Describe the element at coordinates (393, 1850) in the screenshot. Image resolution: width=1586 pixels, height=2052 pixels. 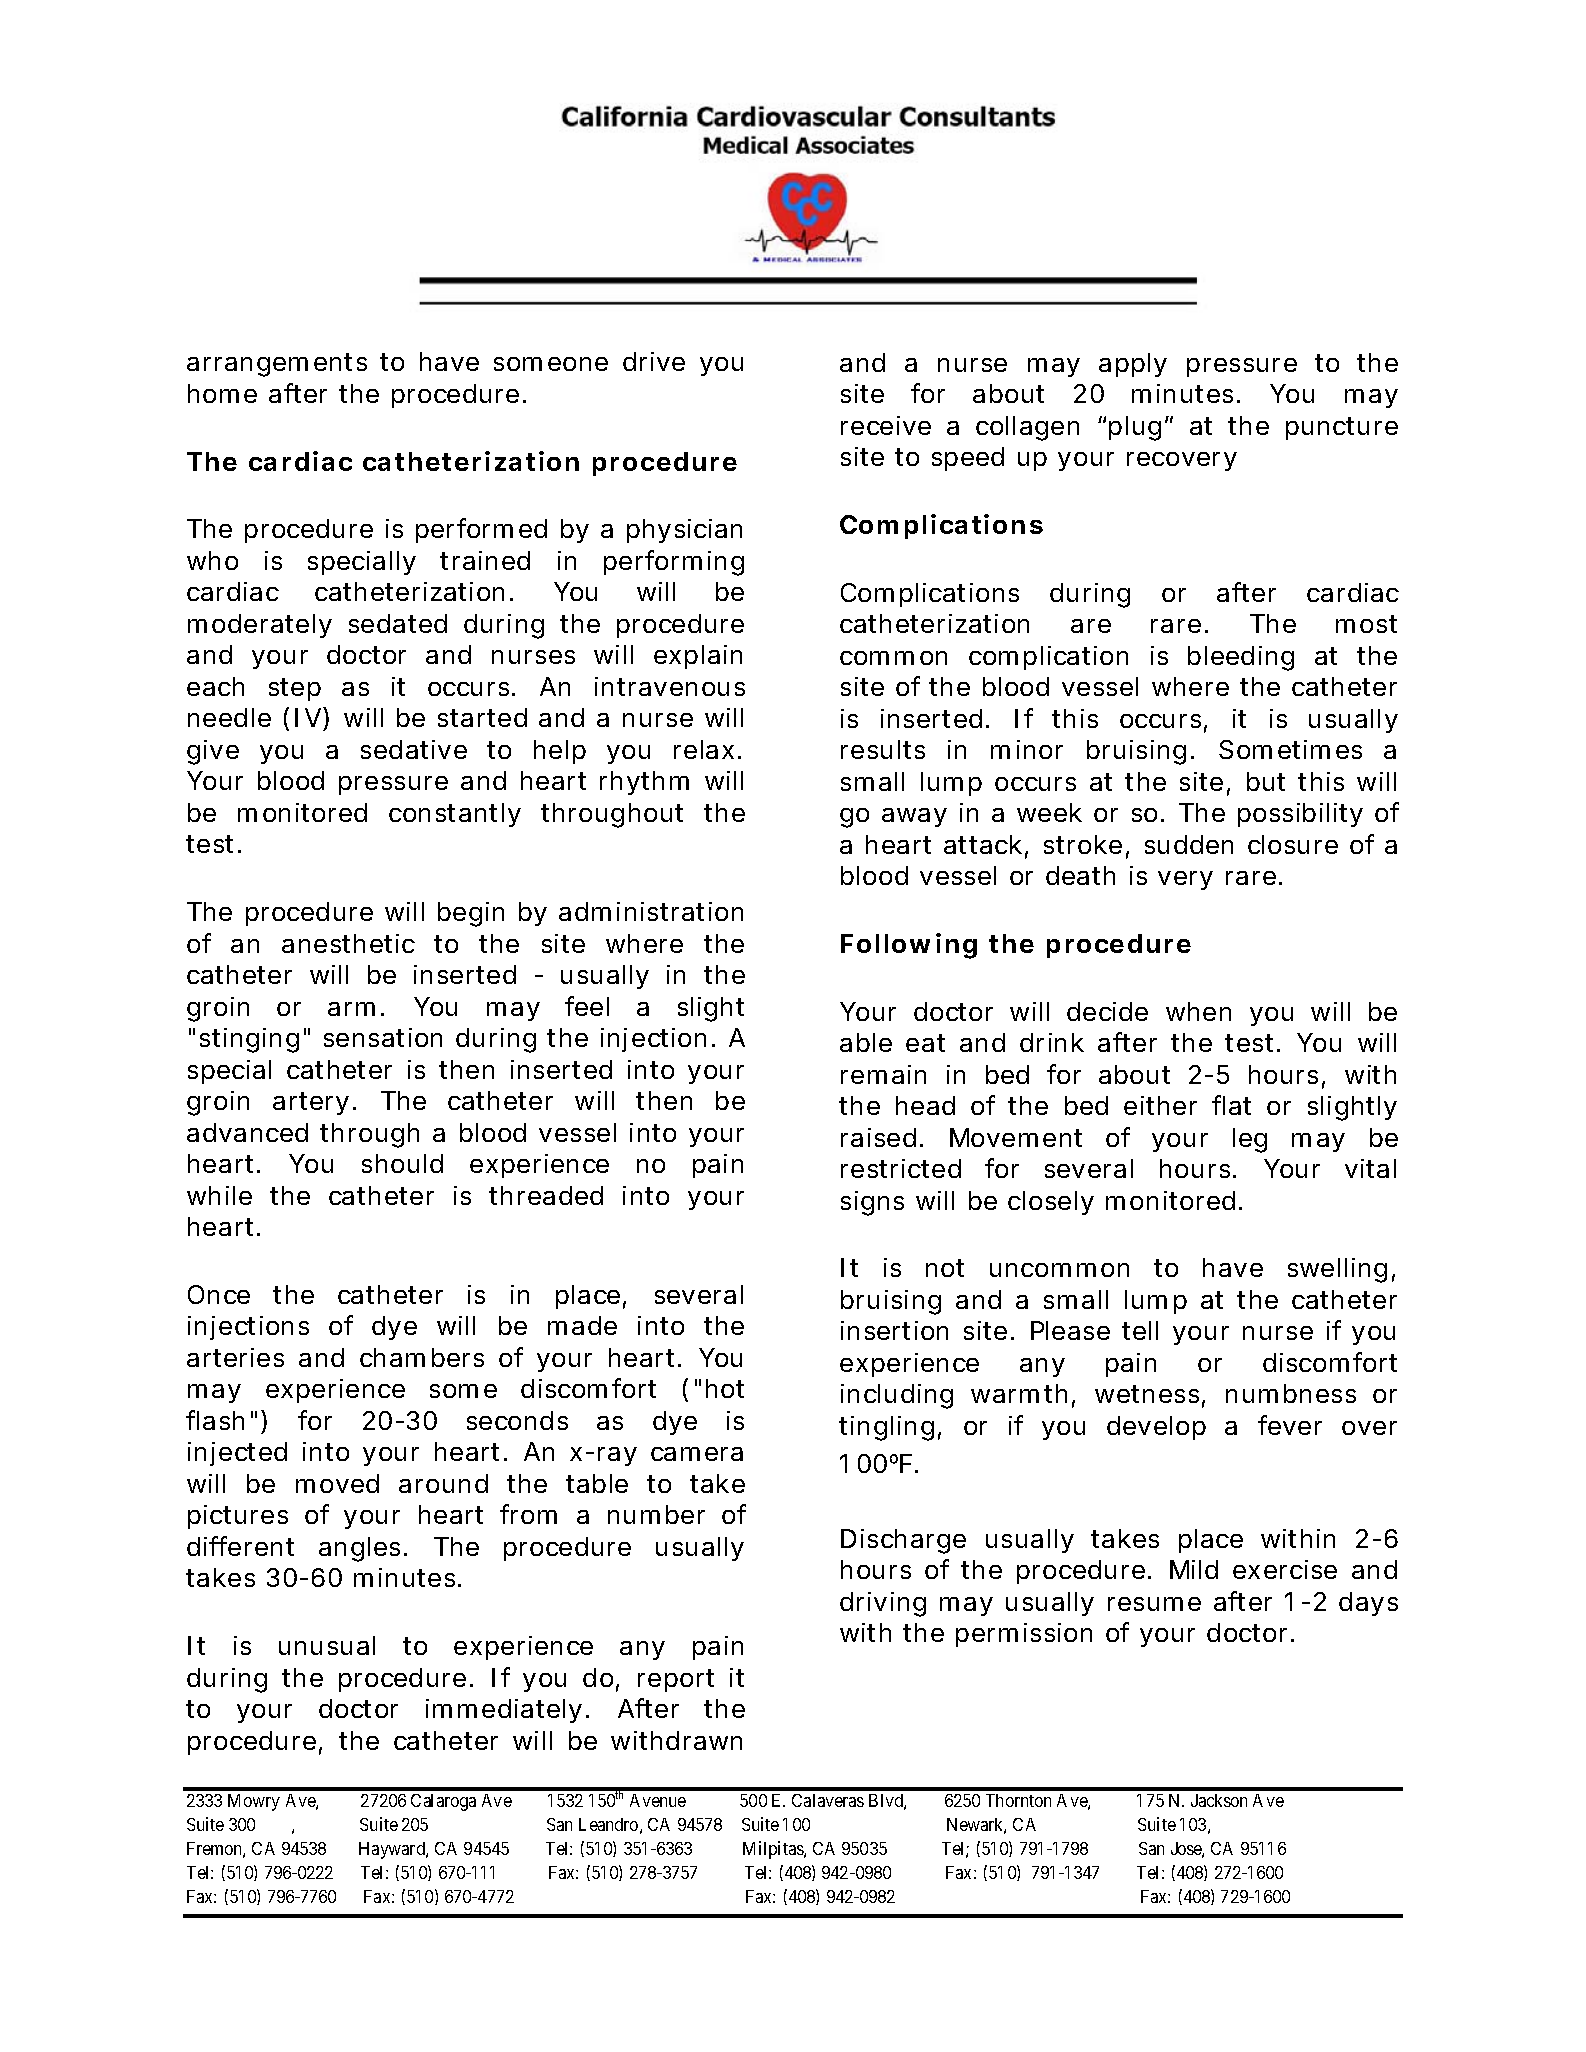
I see `Hayward` at that location.
